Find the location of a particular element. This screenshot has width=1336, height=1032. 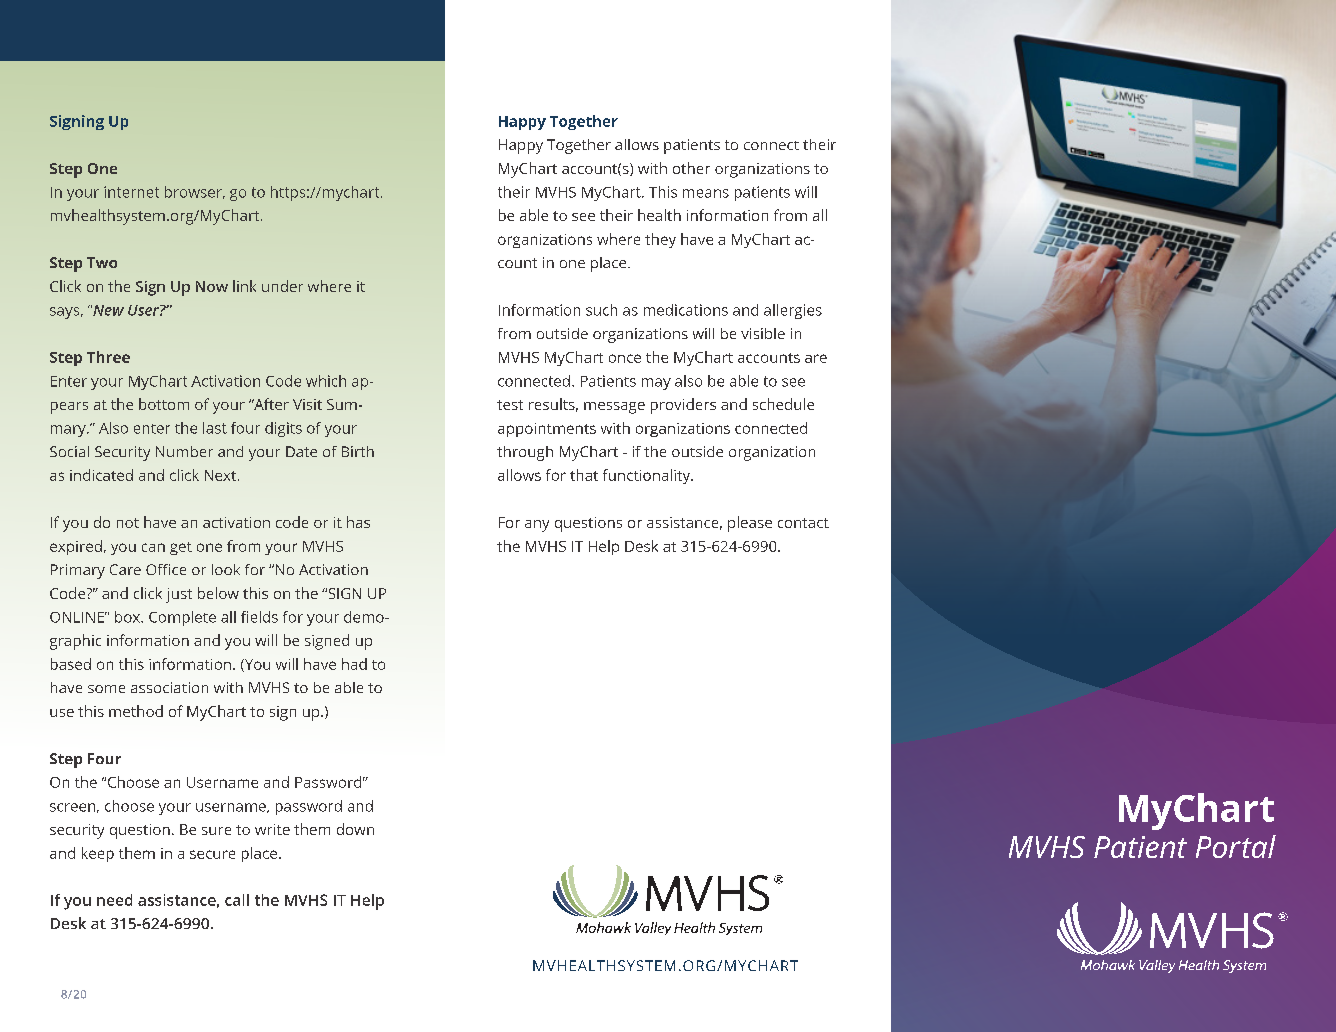

association is located at coordinates (169, 687).
